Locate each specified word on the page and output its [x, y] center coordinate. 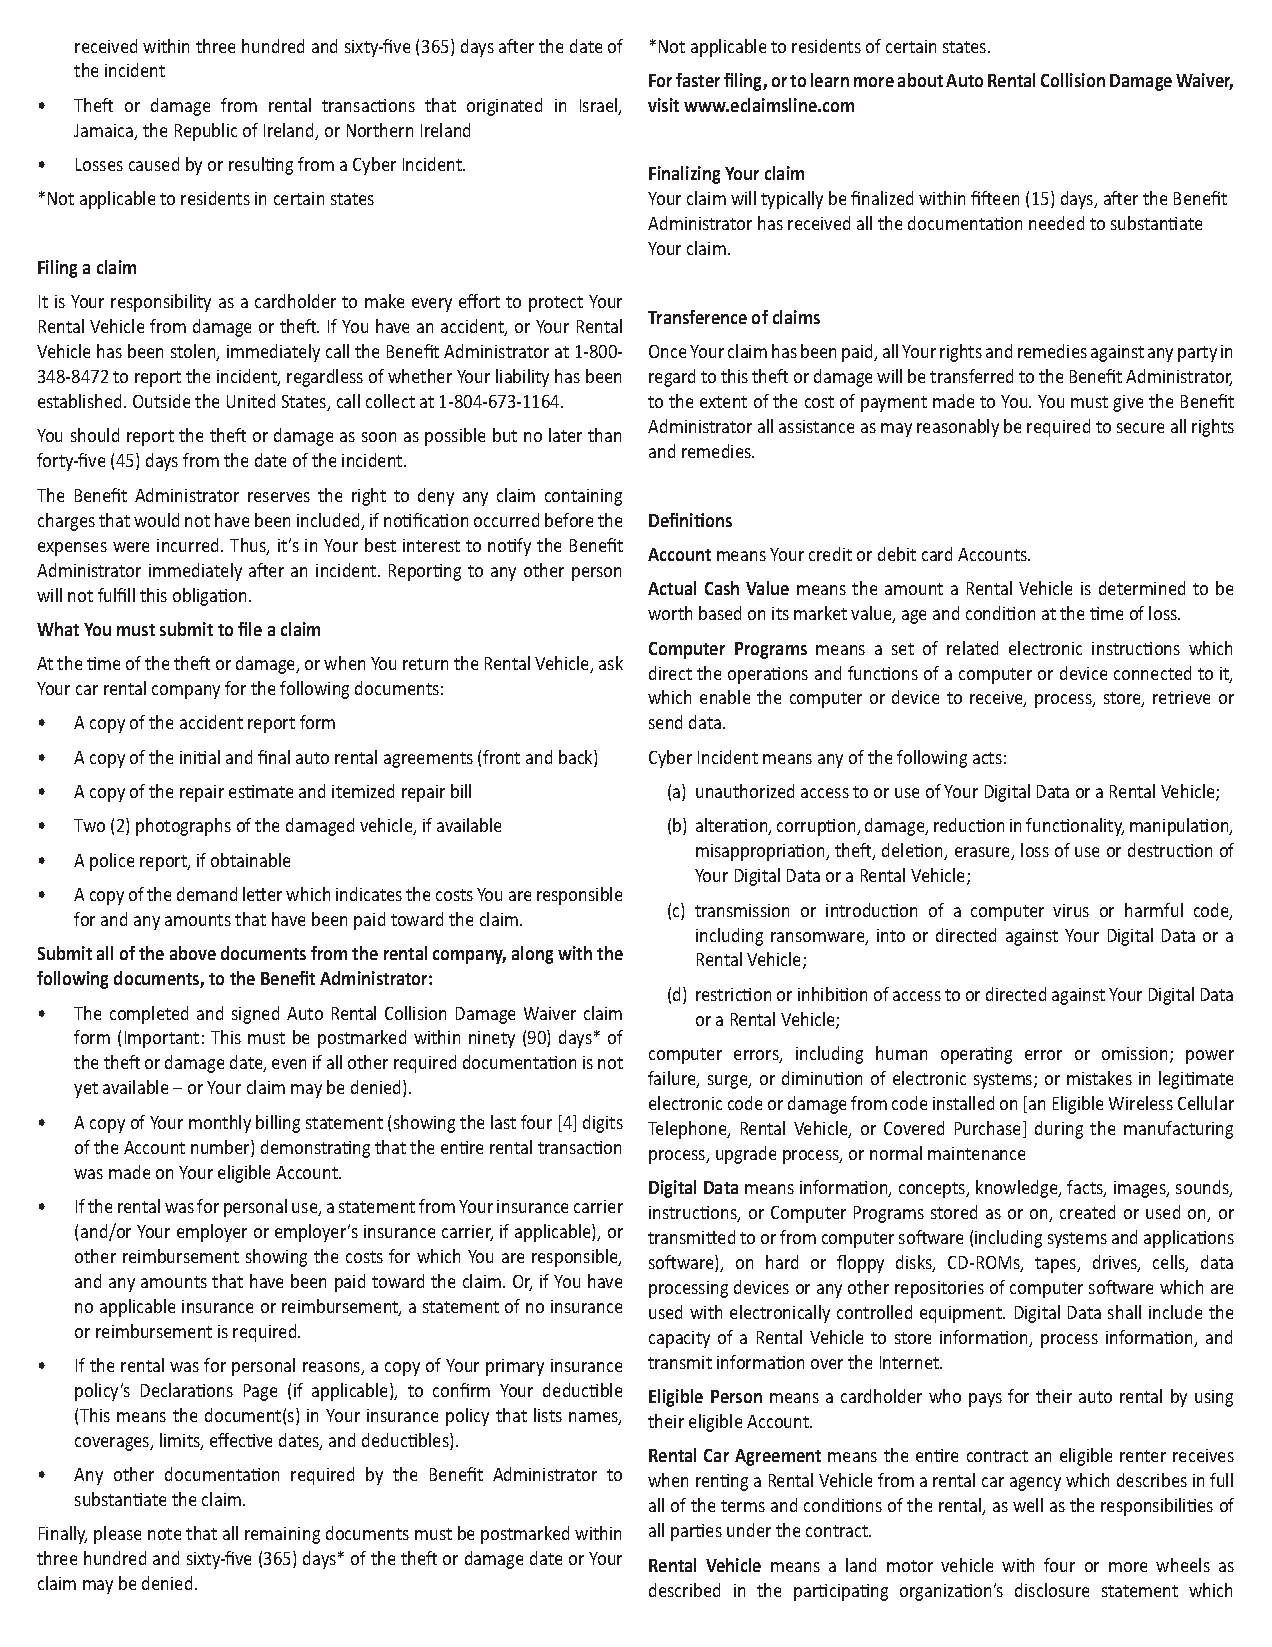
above [193, 953]
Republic [206, 132]
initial [200, 757]
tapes [1057, 1265]
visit [663, 105]
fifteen [995, 198]
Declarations [187, 1390]
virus [1071, 910]
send [665, 722]
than [604, 435]
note [164, 1534]
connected [1152, 673]
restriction [733, 994]
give [1128, 403]
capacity [679, 1339]
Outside [161, 401]
